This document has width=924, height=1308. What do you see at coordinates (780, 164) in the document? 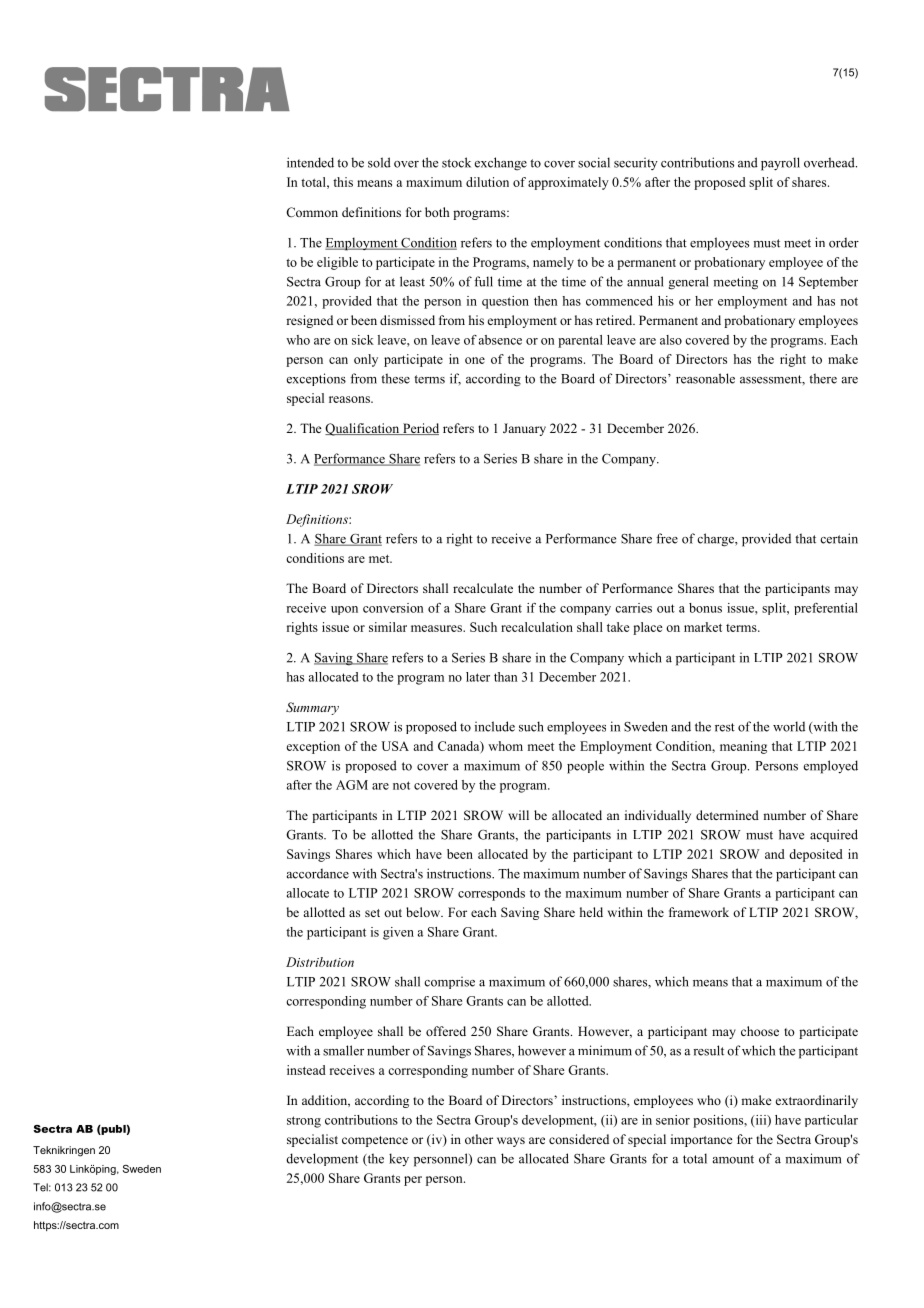
I see `payroll` at bounding box center [780, 164].
